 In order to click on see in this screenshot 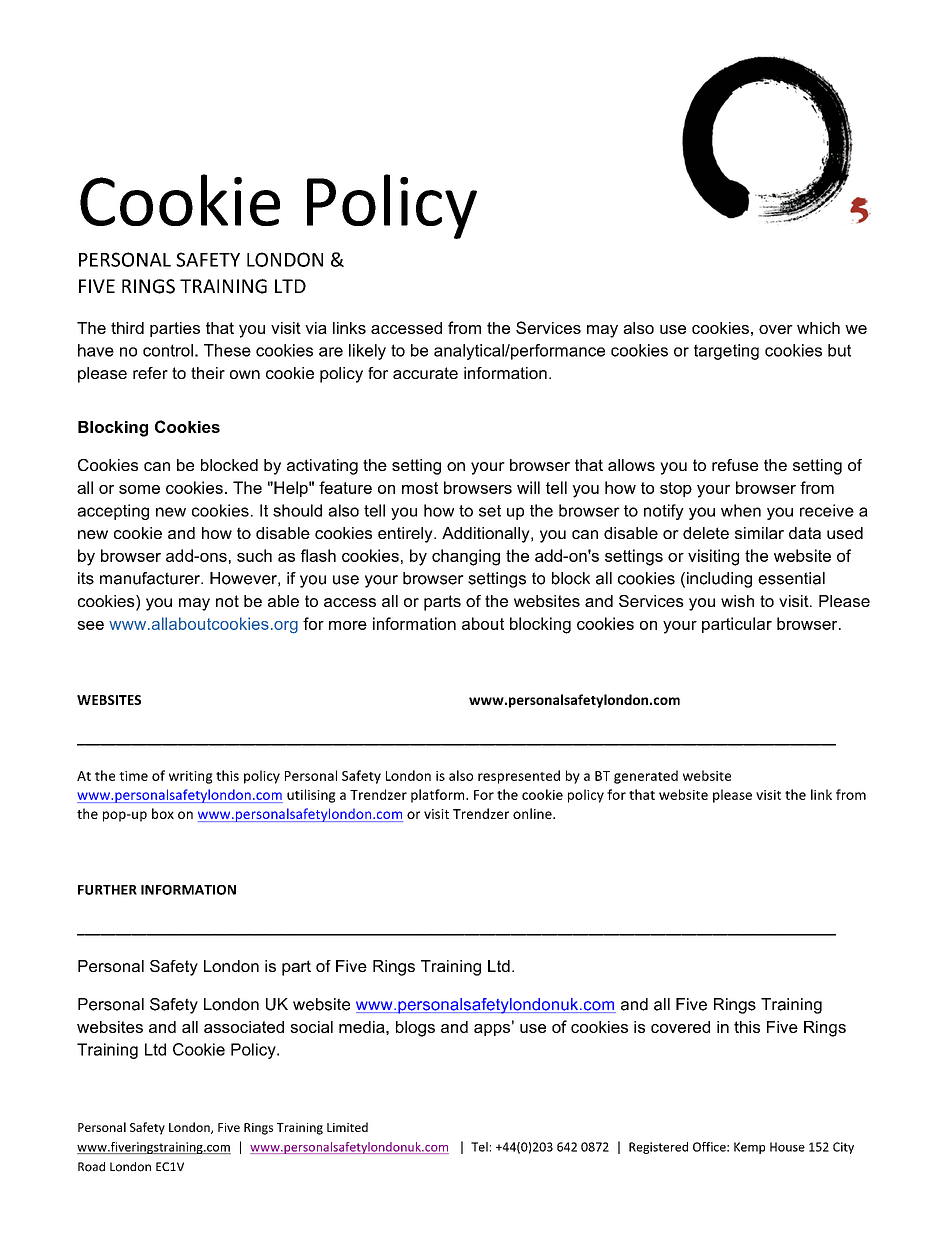, I will do `click(90, 625)`.
